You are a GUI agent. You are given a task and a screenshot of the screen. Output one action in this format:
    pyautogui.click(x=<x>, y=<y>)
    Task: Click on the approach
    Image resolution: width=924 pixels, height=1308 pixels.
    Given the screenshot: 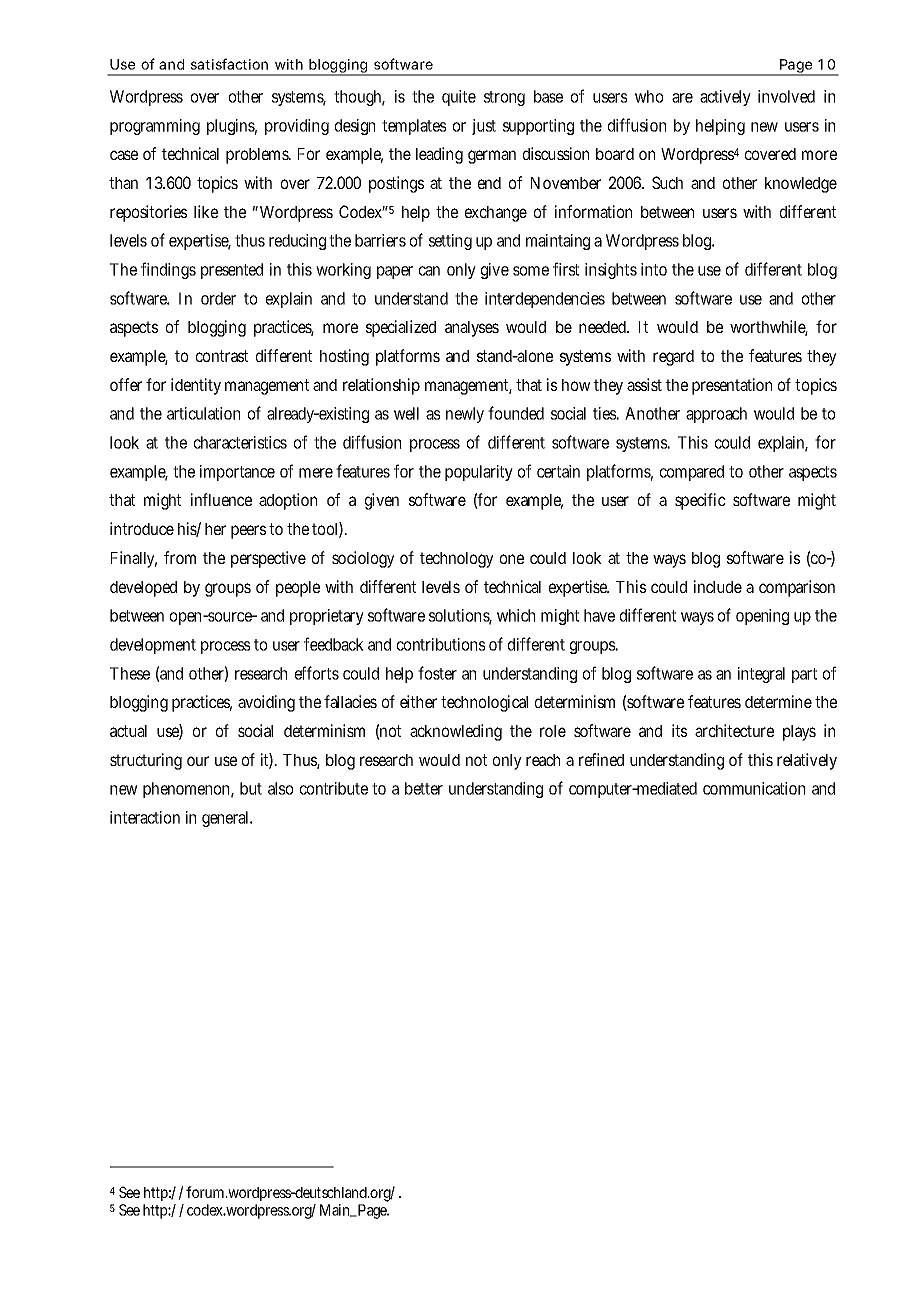 What is the action you would take?
    pyautogui.click(x=716, y=415)
